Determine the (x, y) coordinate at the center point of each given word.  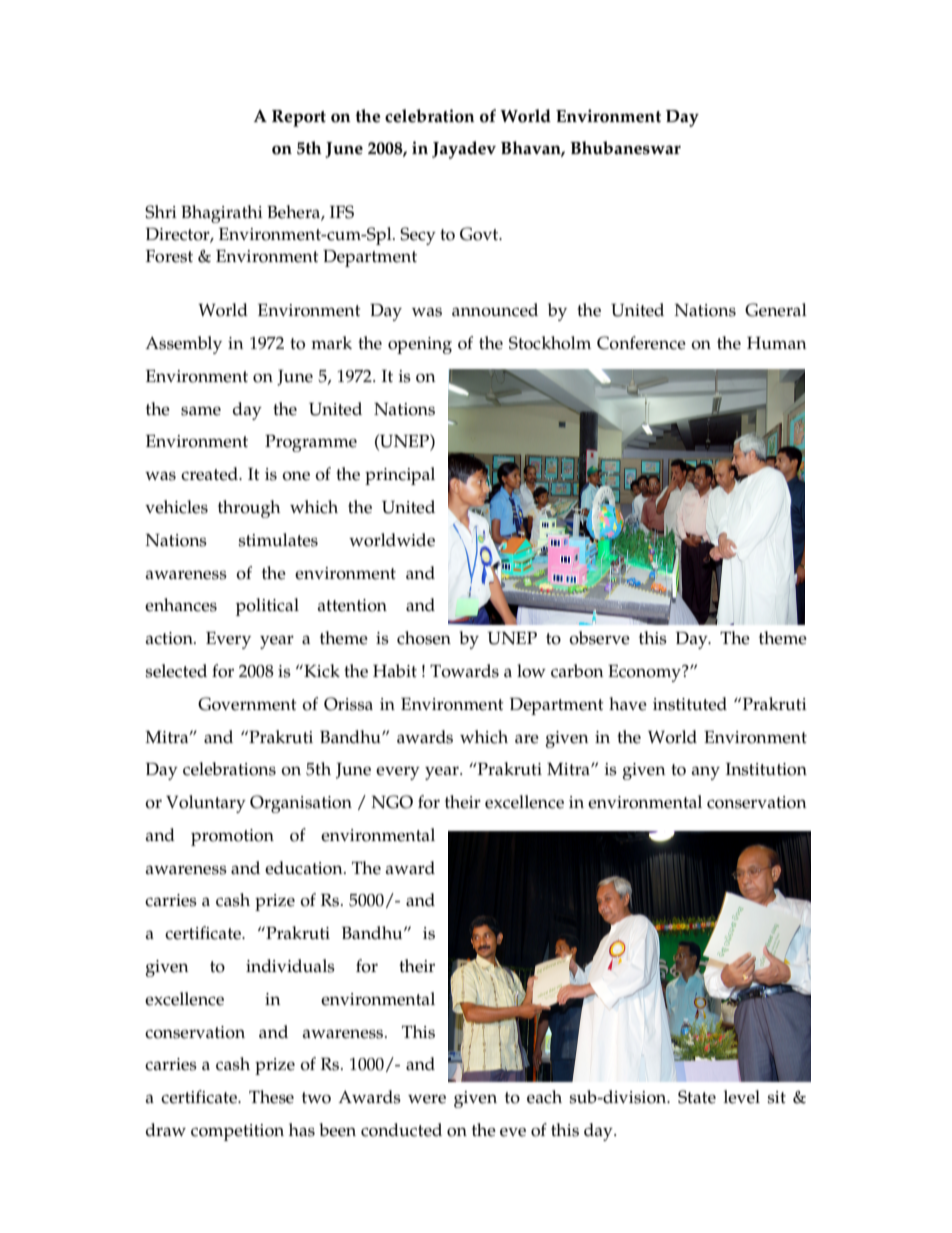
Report (299, 118)
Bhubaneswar (625, 148)
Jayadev (464, 150)
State (697, 1097)
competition (237, 1132)
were (427, 1099)
